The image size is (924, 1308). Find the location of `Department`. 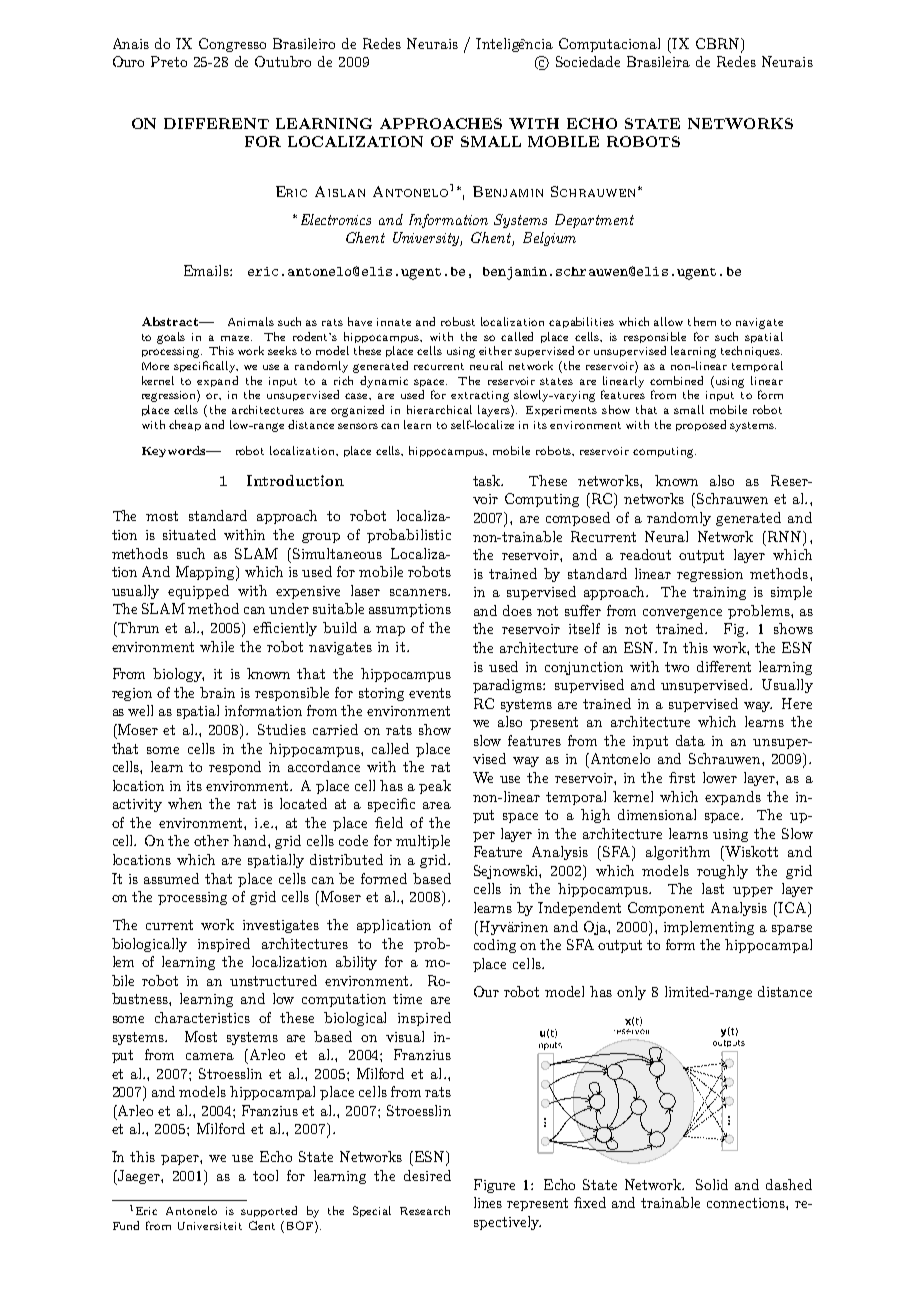

Department is located at coordinates (594, 221).
